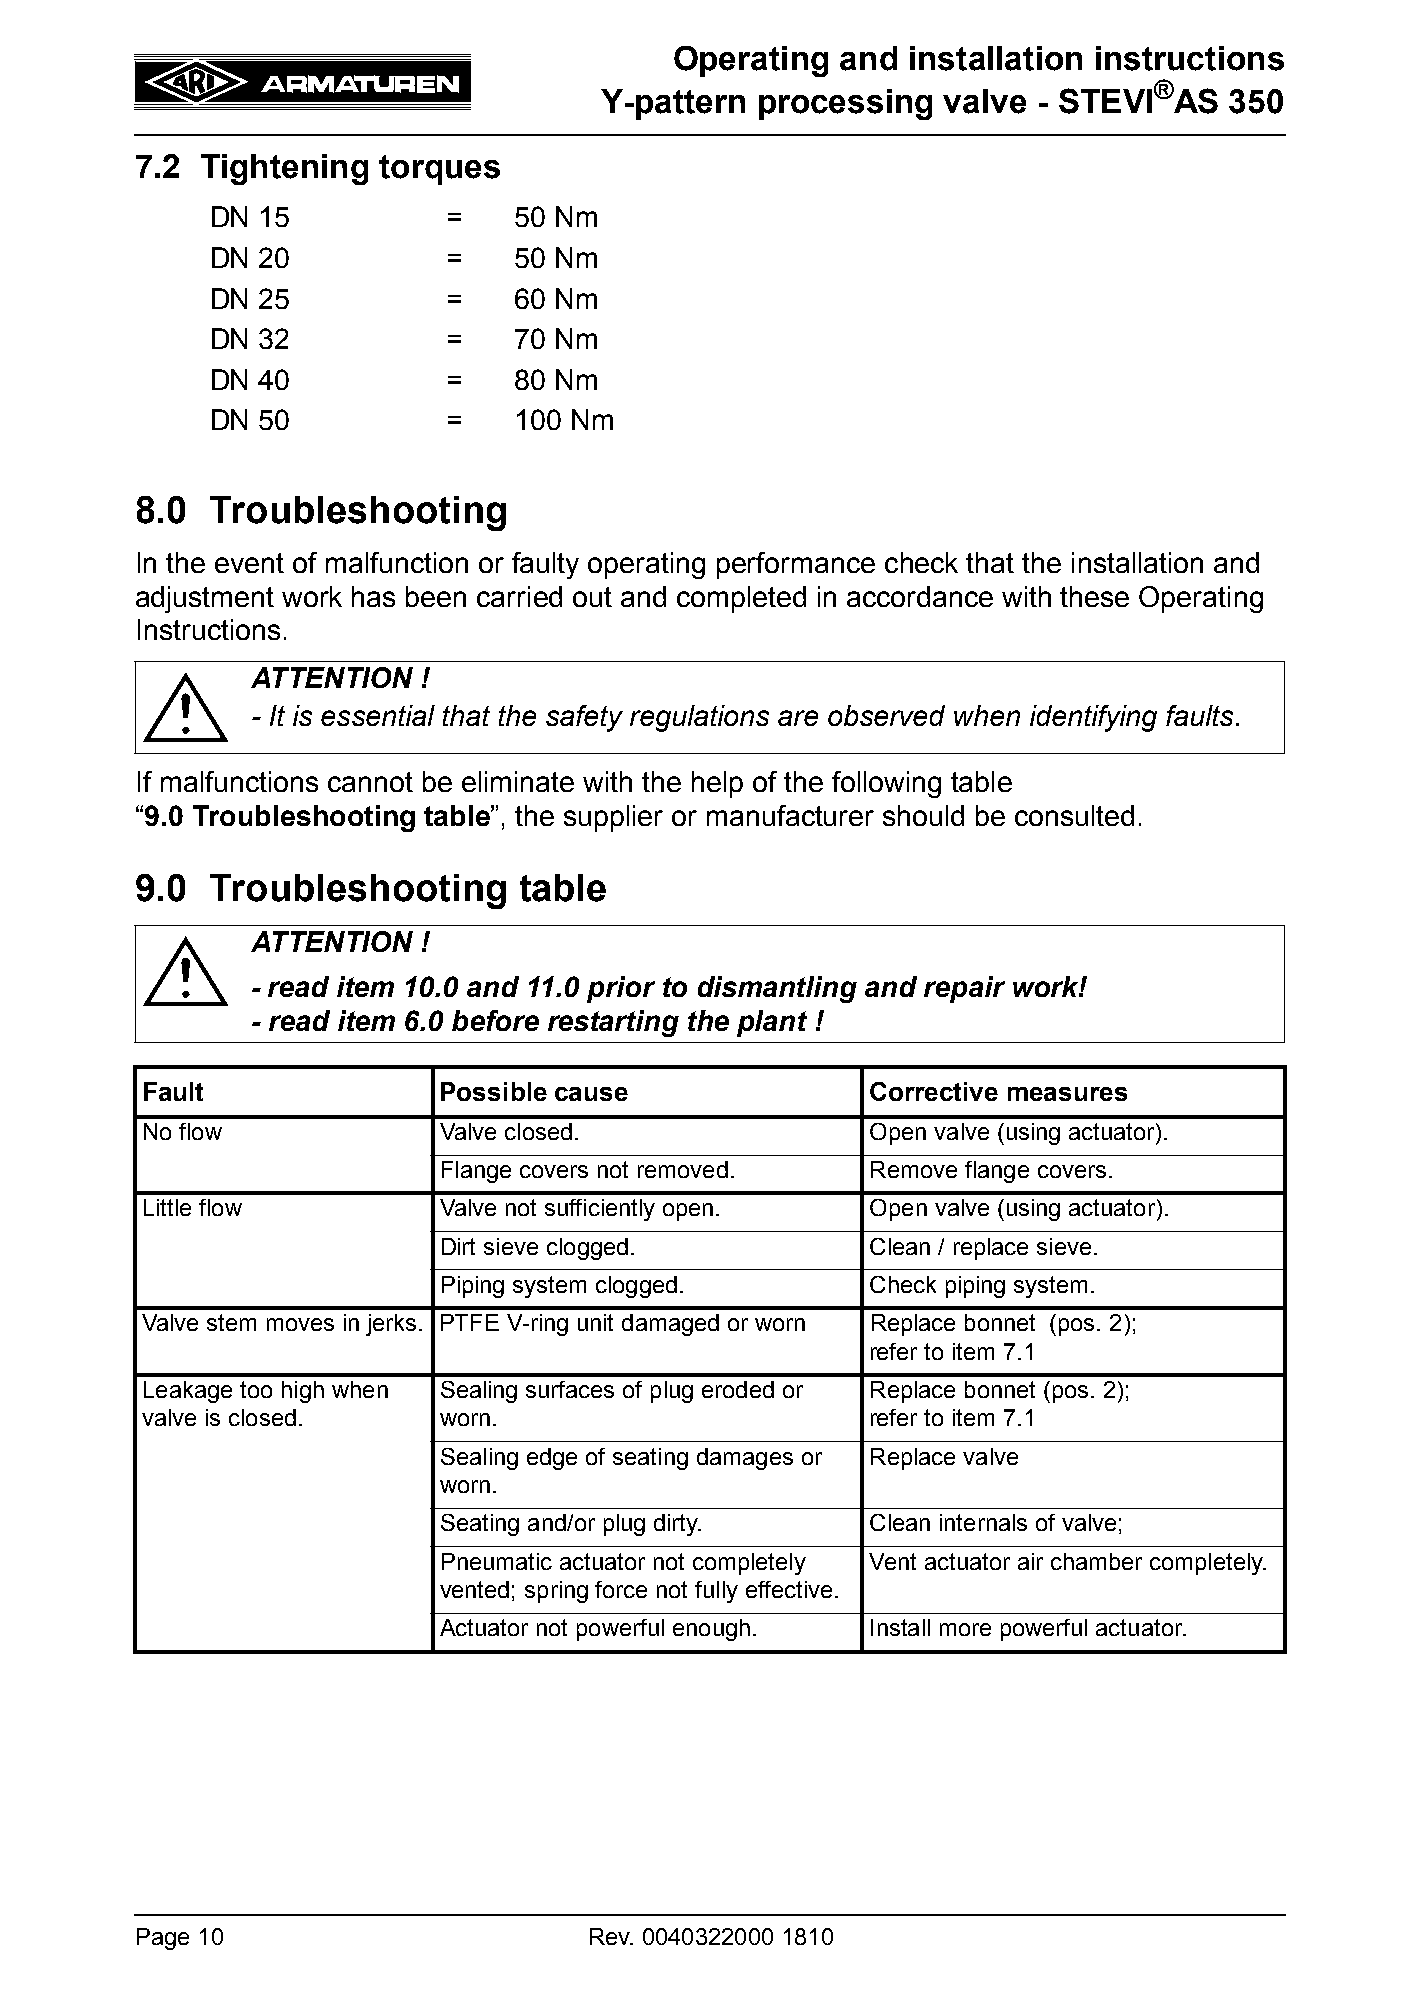  I want to click on out, so click(592, 597).
